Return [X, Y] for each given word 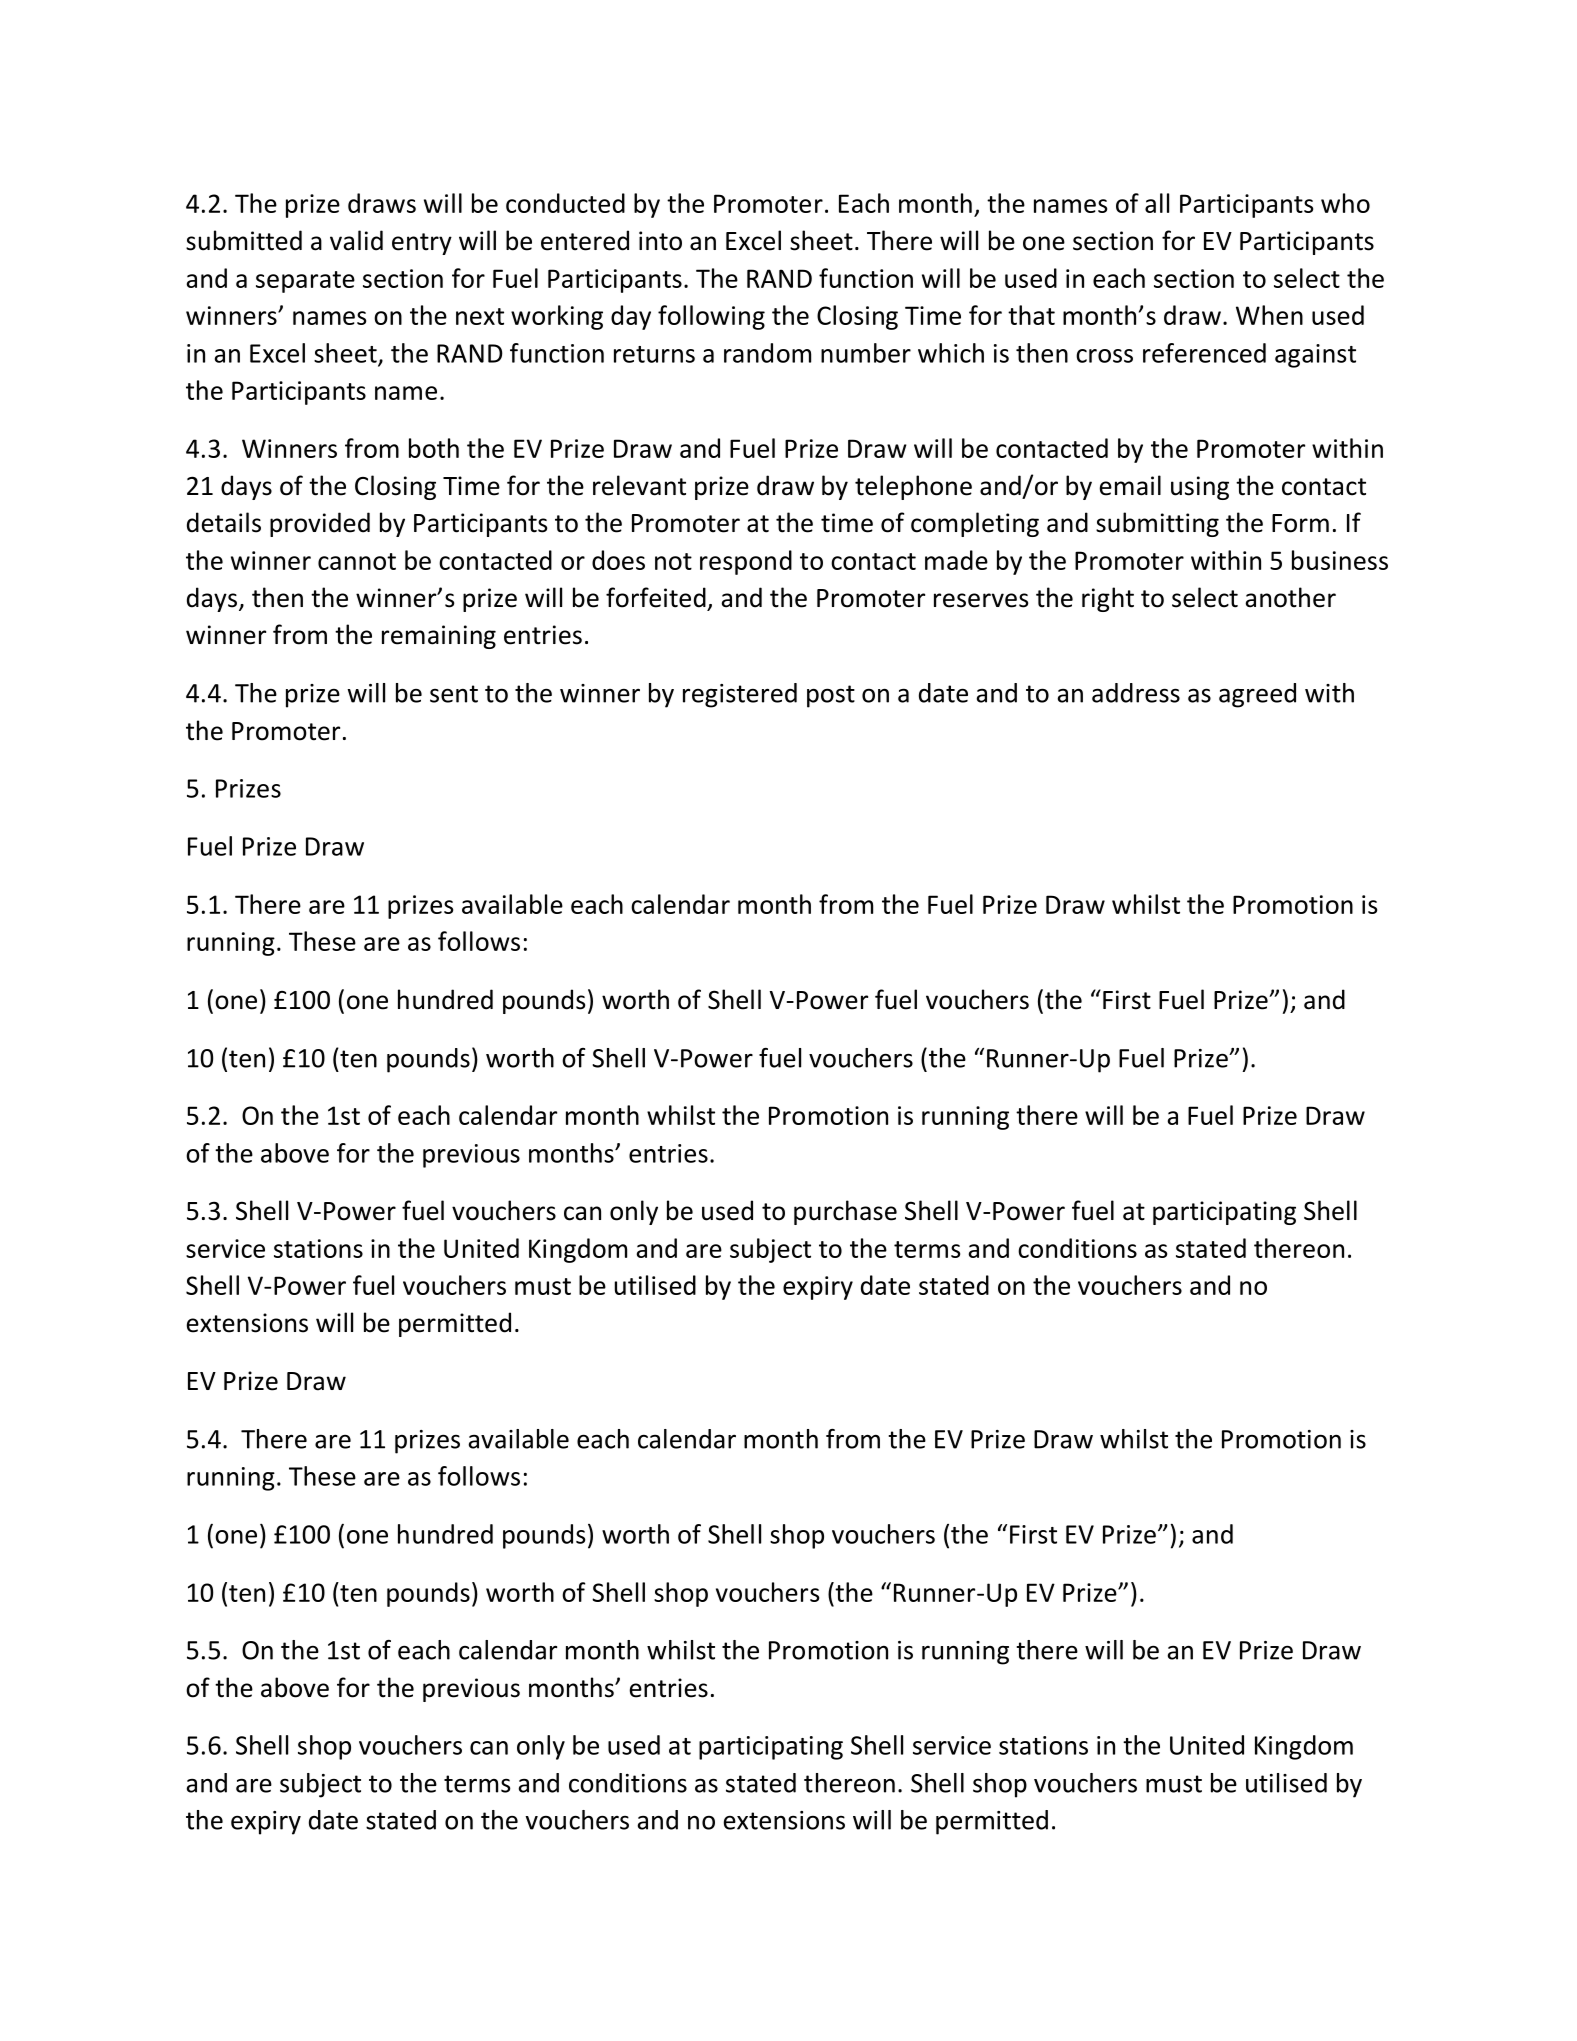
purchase [845, 1212]
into [660, 241]
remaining [439, 637]
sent [454, 694]
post [831, 696]
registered [740, 695]
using [1200, 488]
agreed [1257, 695]
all [1157, 203]
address [1136, 693]
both [434, 448]
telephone [913, 487]
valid [356, 240]
